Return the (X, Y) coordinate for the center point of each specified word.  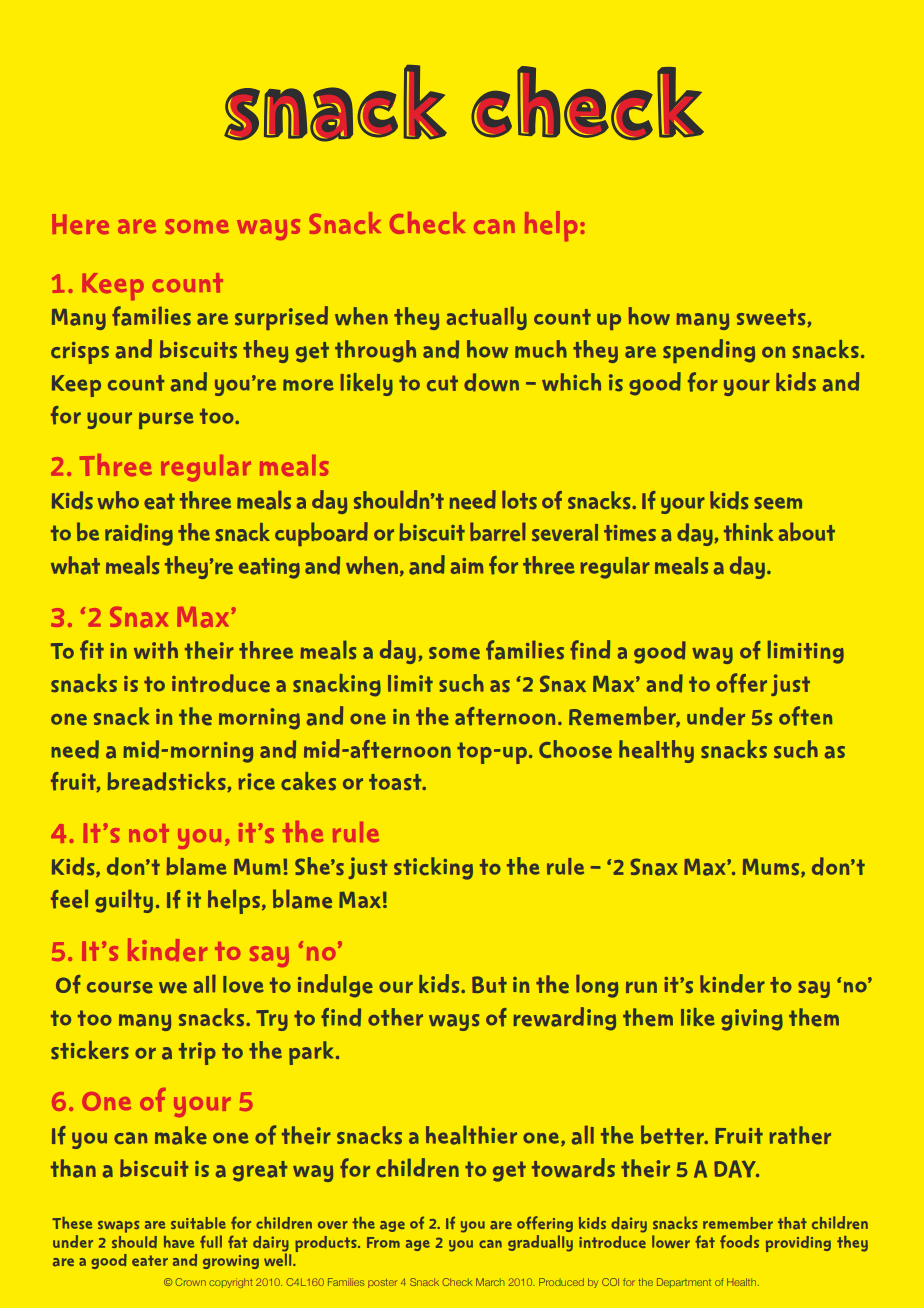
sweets (772, 318)
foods (739, 1242)
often (806, 716)
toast (396, 782)
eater (150, 1260)
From (383, 1242)
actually (487, 318)
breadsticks (168, 782)
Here (80, 224)
